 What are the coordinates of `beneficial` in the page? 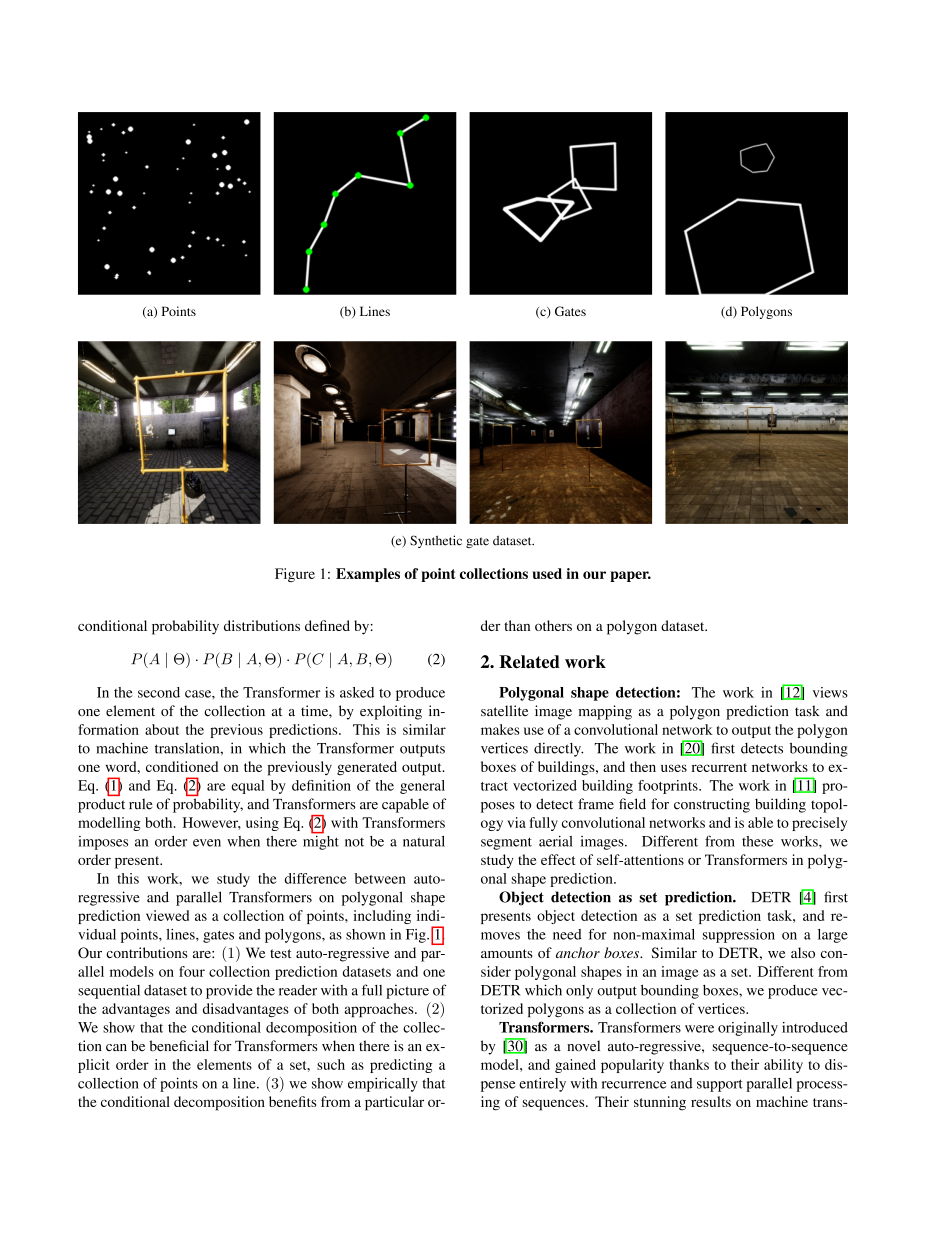 It's located at (179, 1046).
